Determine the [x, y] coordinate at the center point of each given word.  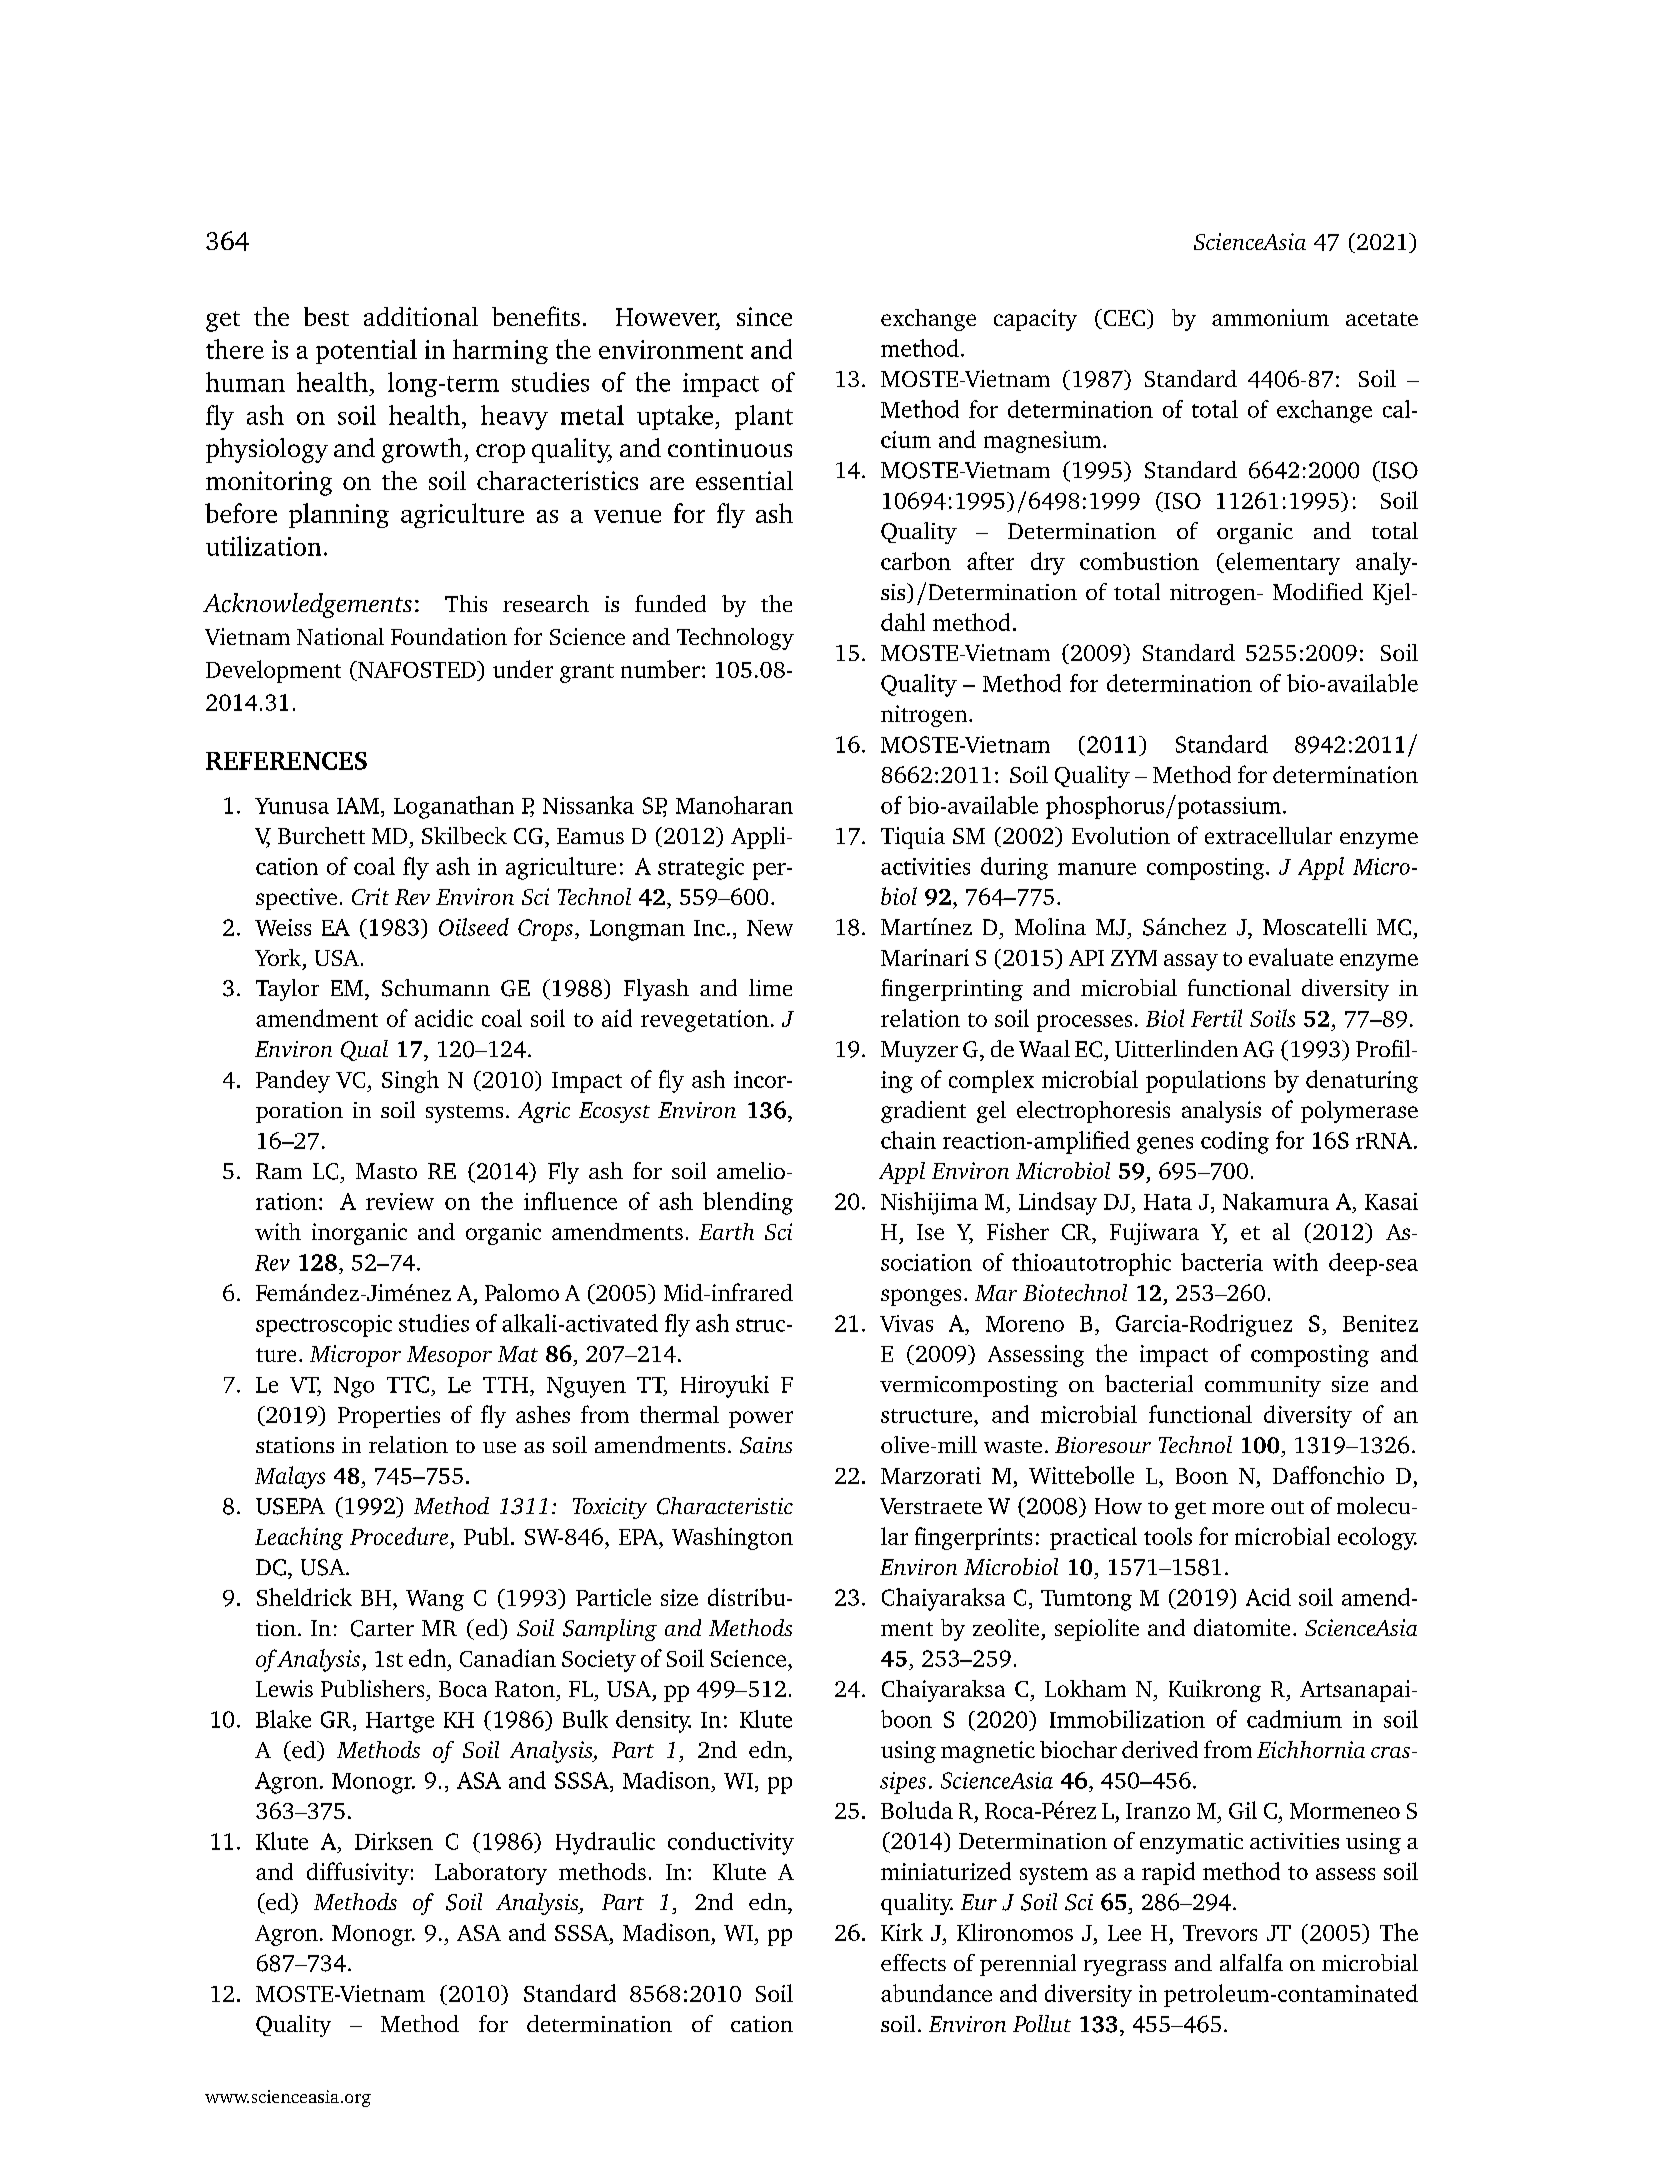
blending [748, 1203]
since [764, 316]
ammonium [1270, 317]
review [400, 1201]
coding [1235, 1142]
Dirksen [394, 1841]
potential [366, 351]
